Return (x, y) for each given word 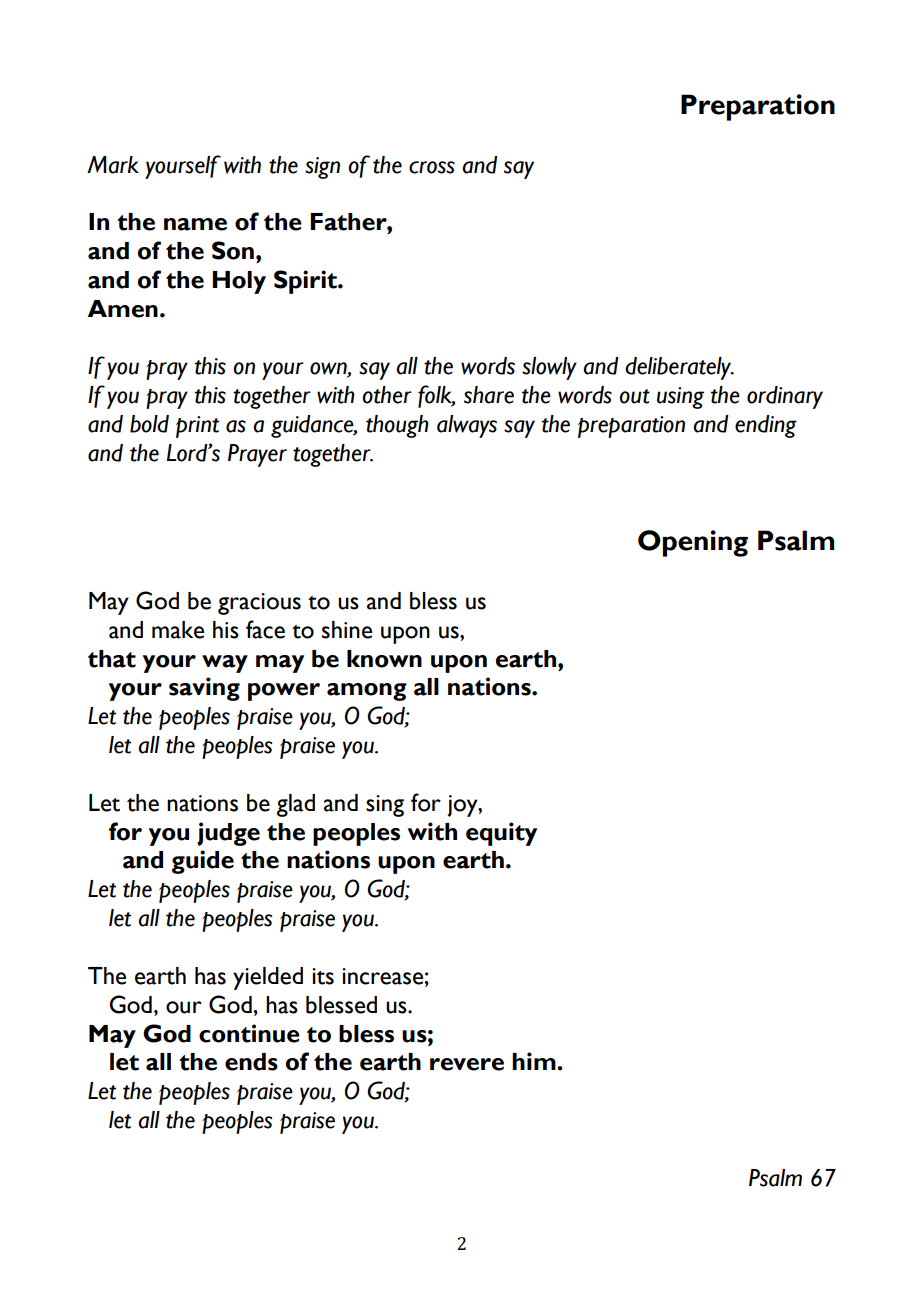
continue (249, 1033)
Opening (693, 543)
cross (432, 167)
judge (228, 834)
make (178, 630)
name (195, 224)
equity (501, 834)
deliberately (679, 368)
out (634, 396)
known (384, 659)
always (467, 426)
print (197, 427)
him (535, 1061)
